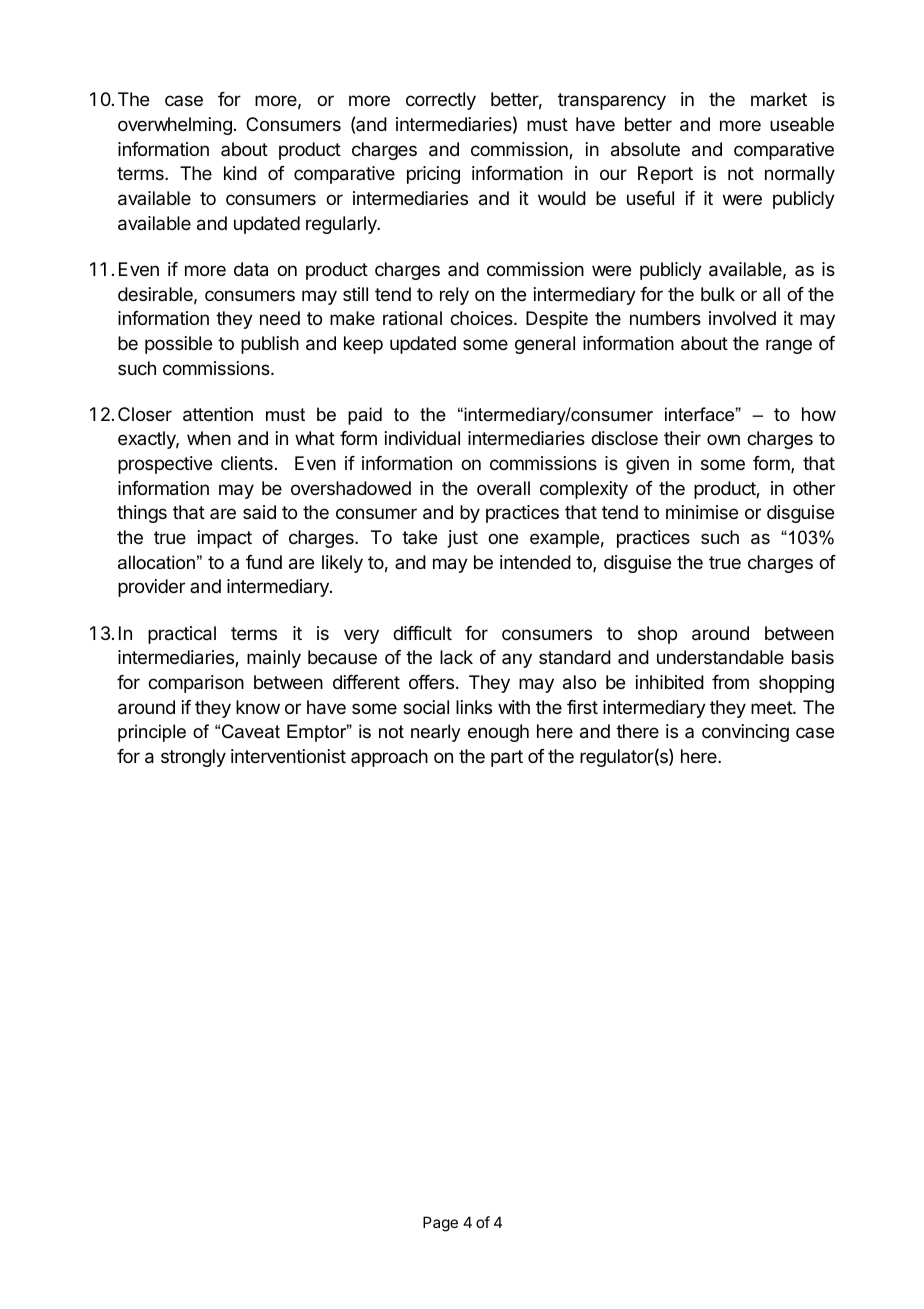 This image has height=1309, width=924. I want to click on strongly, so click(193, 758).
